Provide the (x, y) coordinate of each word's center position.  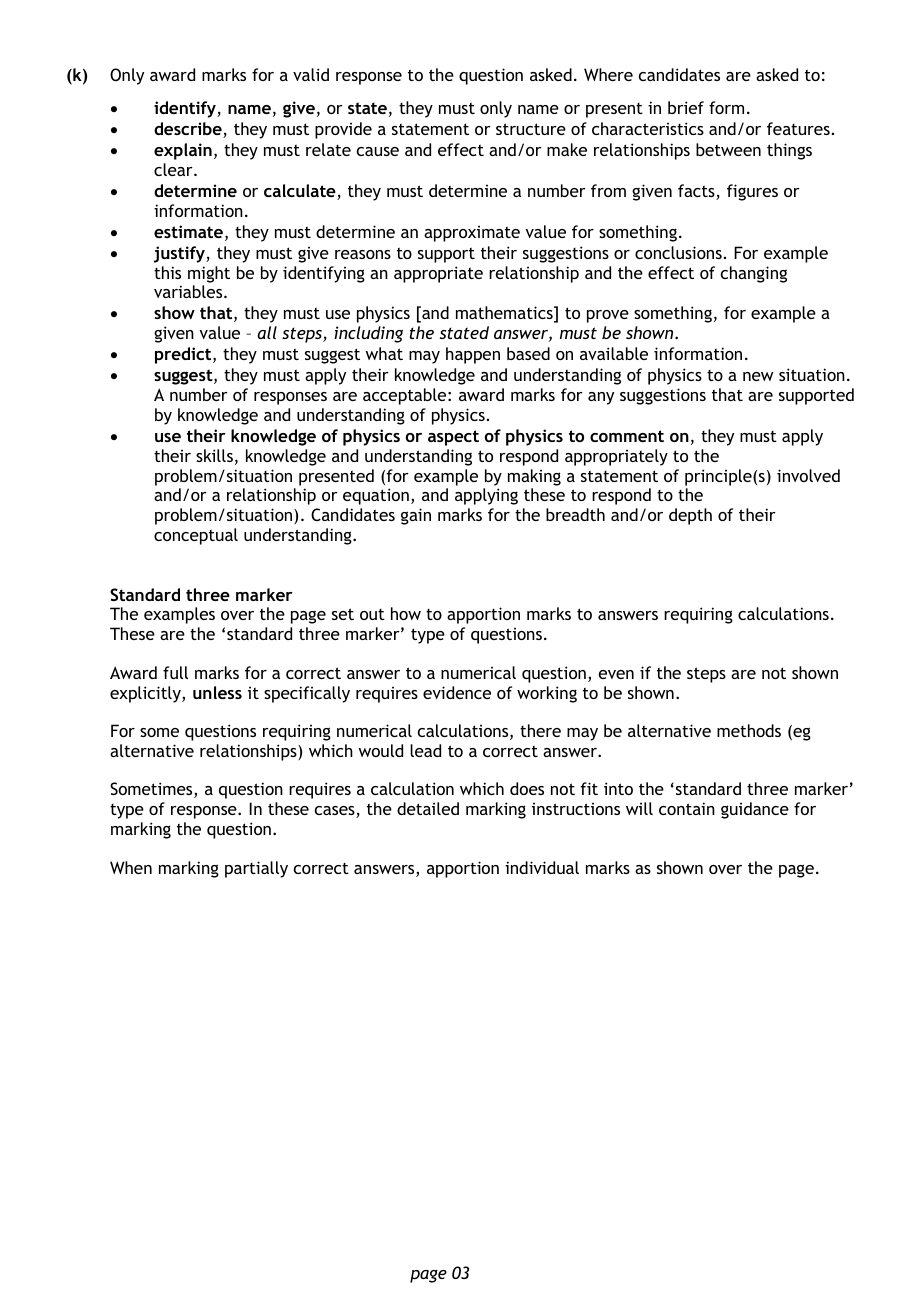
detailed (428, 808)
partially (256, 869)
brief (686, 107)
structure (531, 129)
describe (189, 130)
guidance (755, 810)
